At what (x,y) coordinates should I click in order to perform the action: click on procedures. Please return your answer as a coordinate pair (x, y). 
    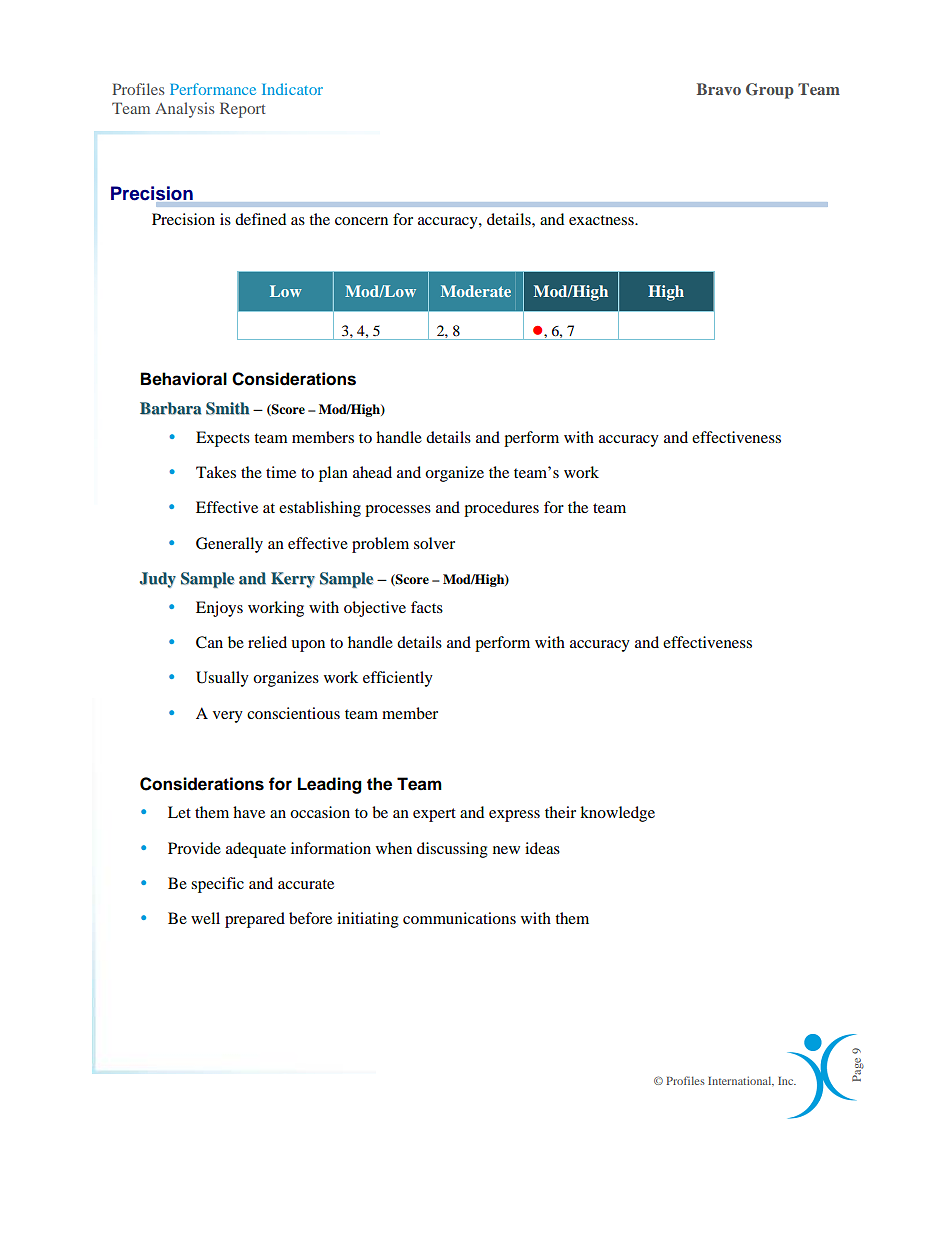
    Looking at the image, I should click on (501, 509).
